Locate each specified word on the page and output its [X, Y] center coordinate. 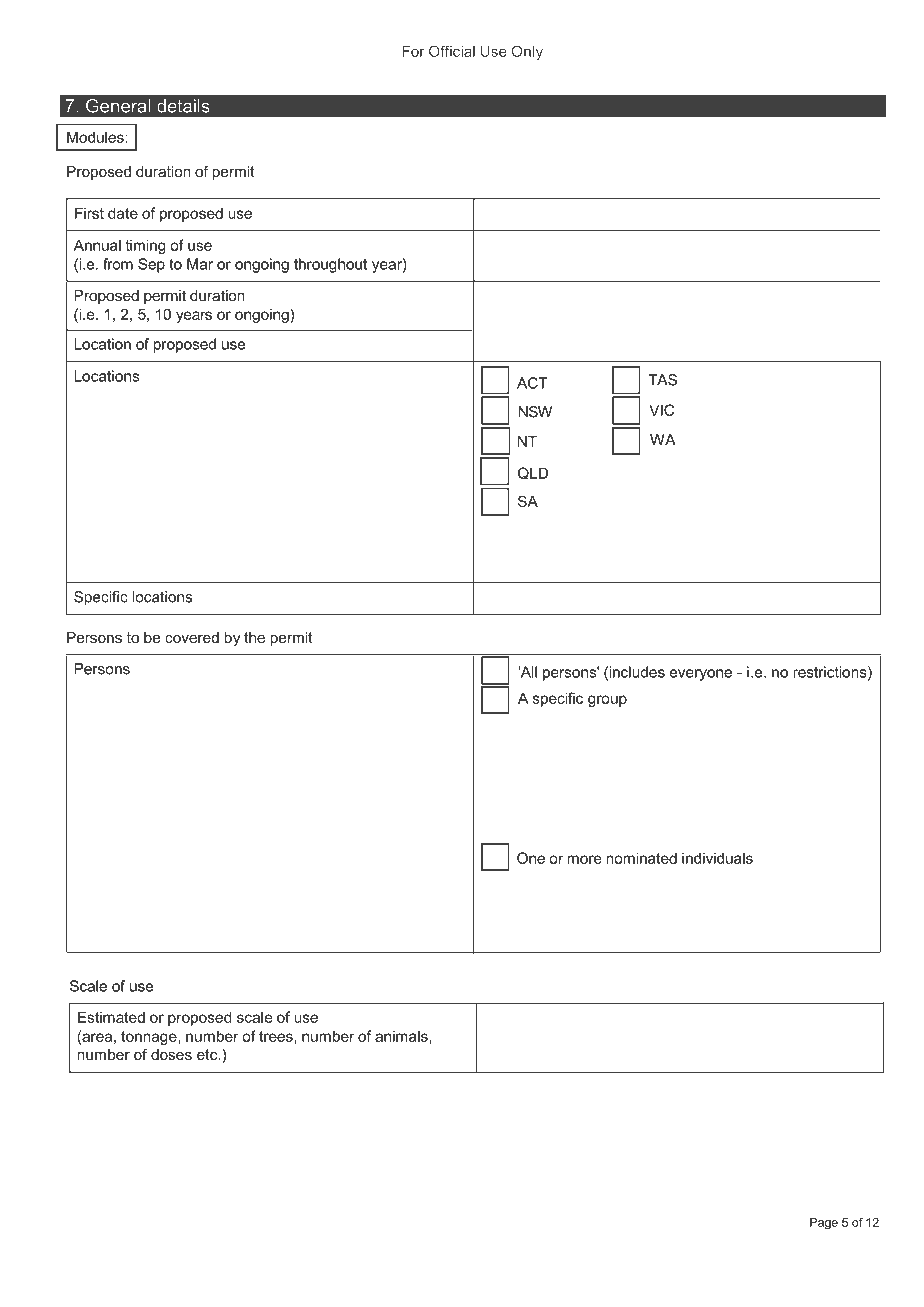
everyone [701, 675]
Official [452, 51]
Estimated [111, 1017]
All [527, 672]
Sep [151, 265]
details [183, 106]
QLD [533, 473]
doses [171, 1054]
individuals [717, 858]
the [254, 637]
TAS [662, 380]
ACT [532, 383]
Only [527, 52]
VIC [661, 410]
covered [192, 637]
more [584, 859]
